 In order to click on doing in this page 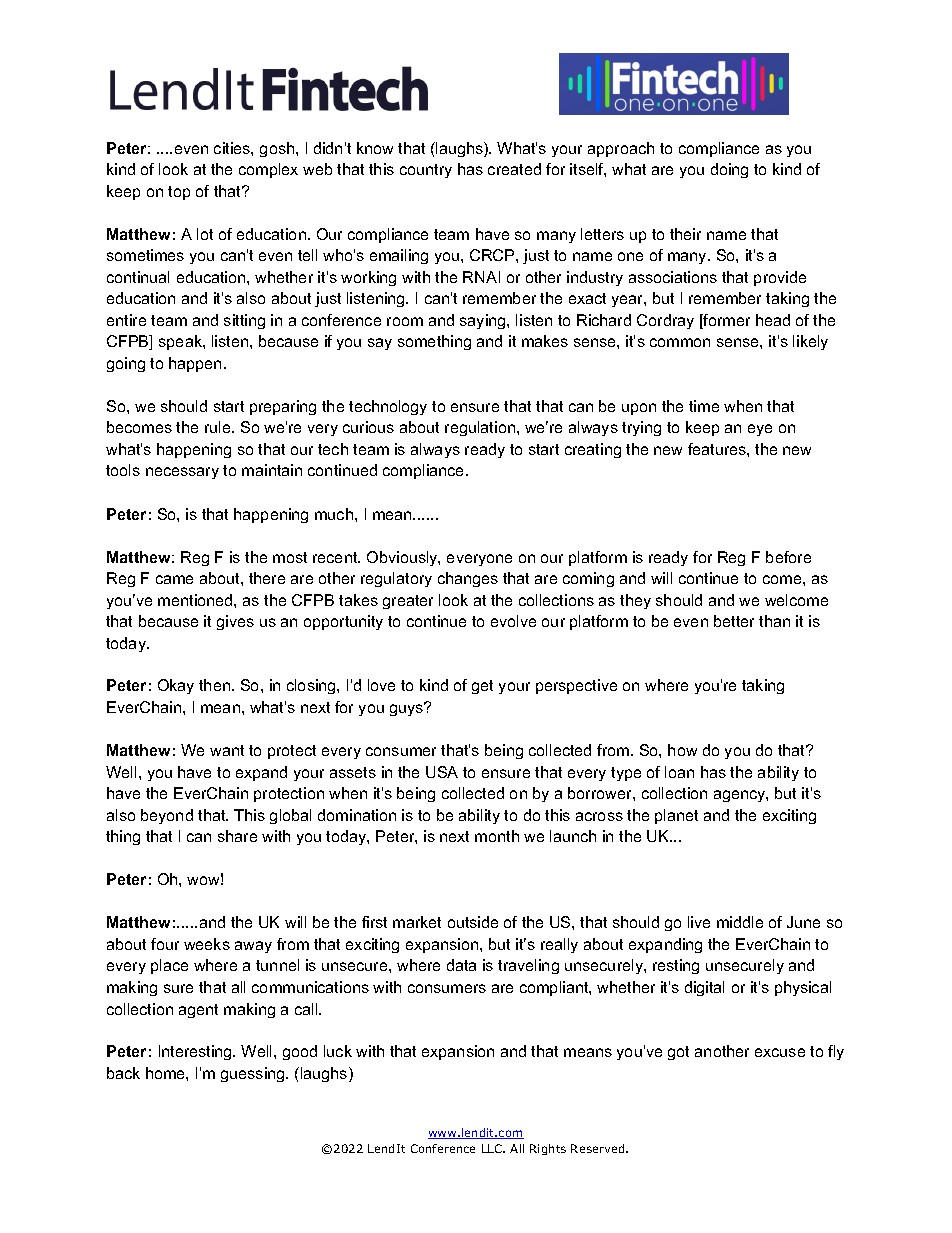, I will do `click(729, 170)`.
